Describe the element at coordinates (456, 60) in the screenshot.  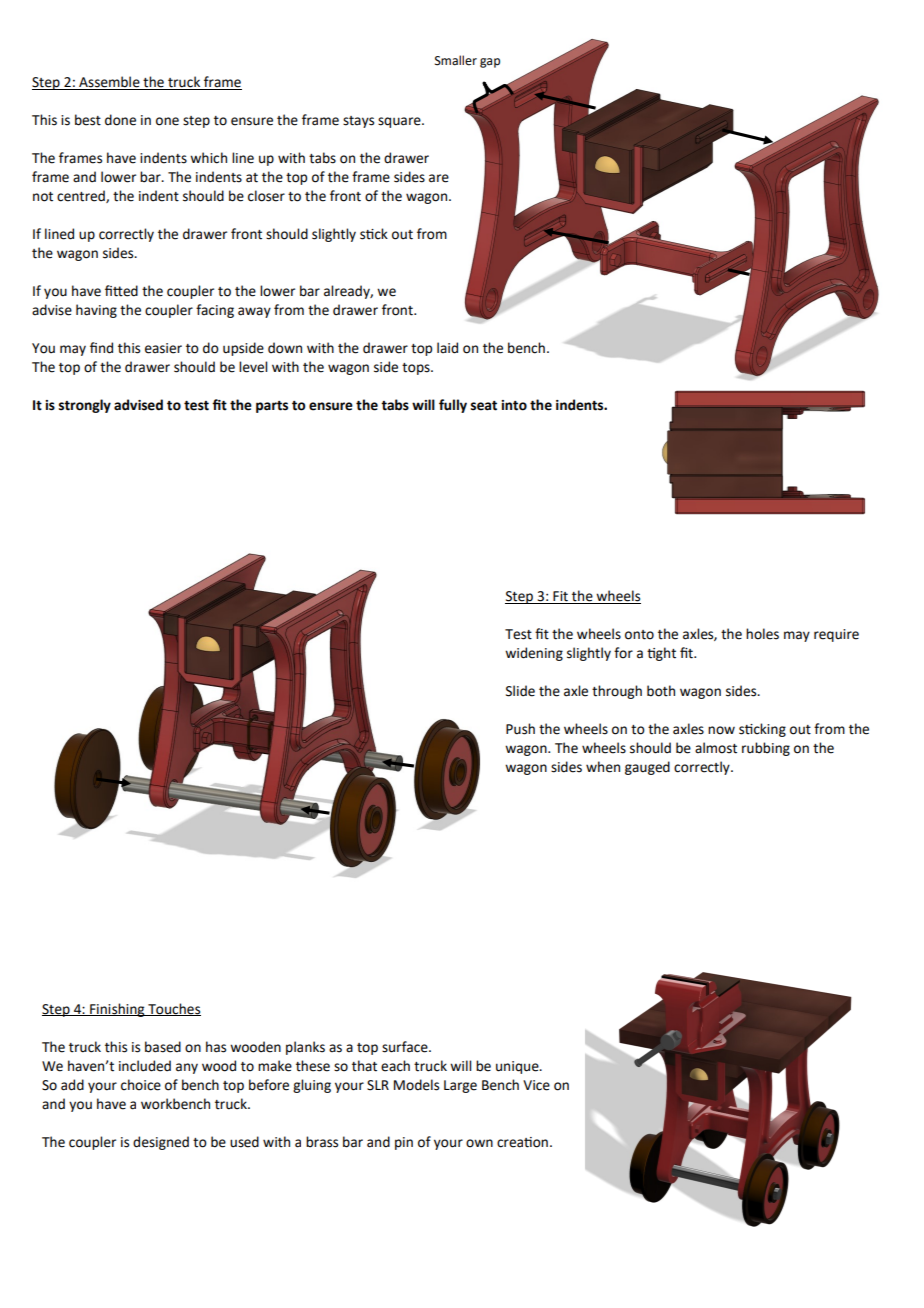
I see `Smaller` at that location.
